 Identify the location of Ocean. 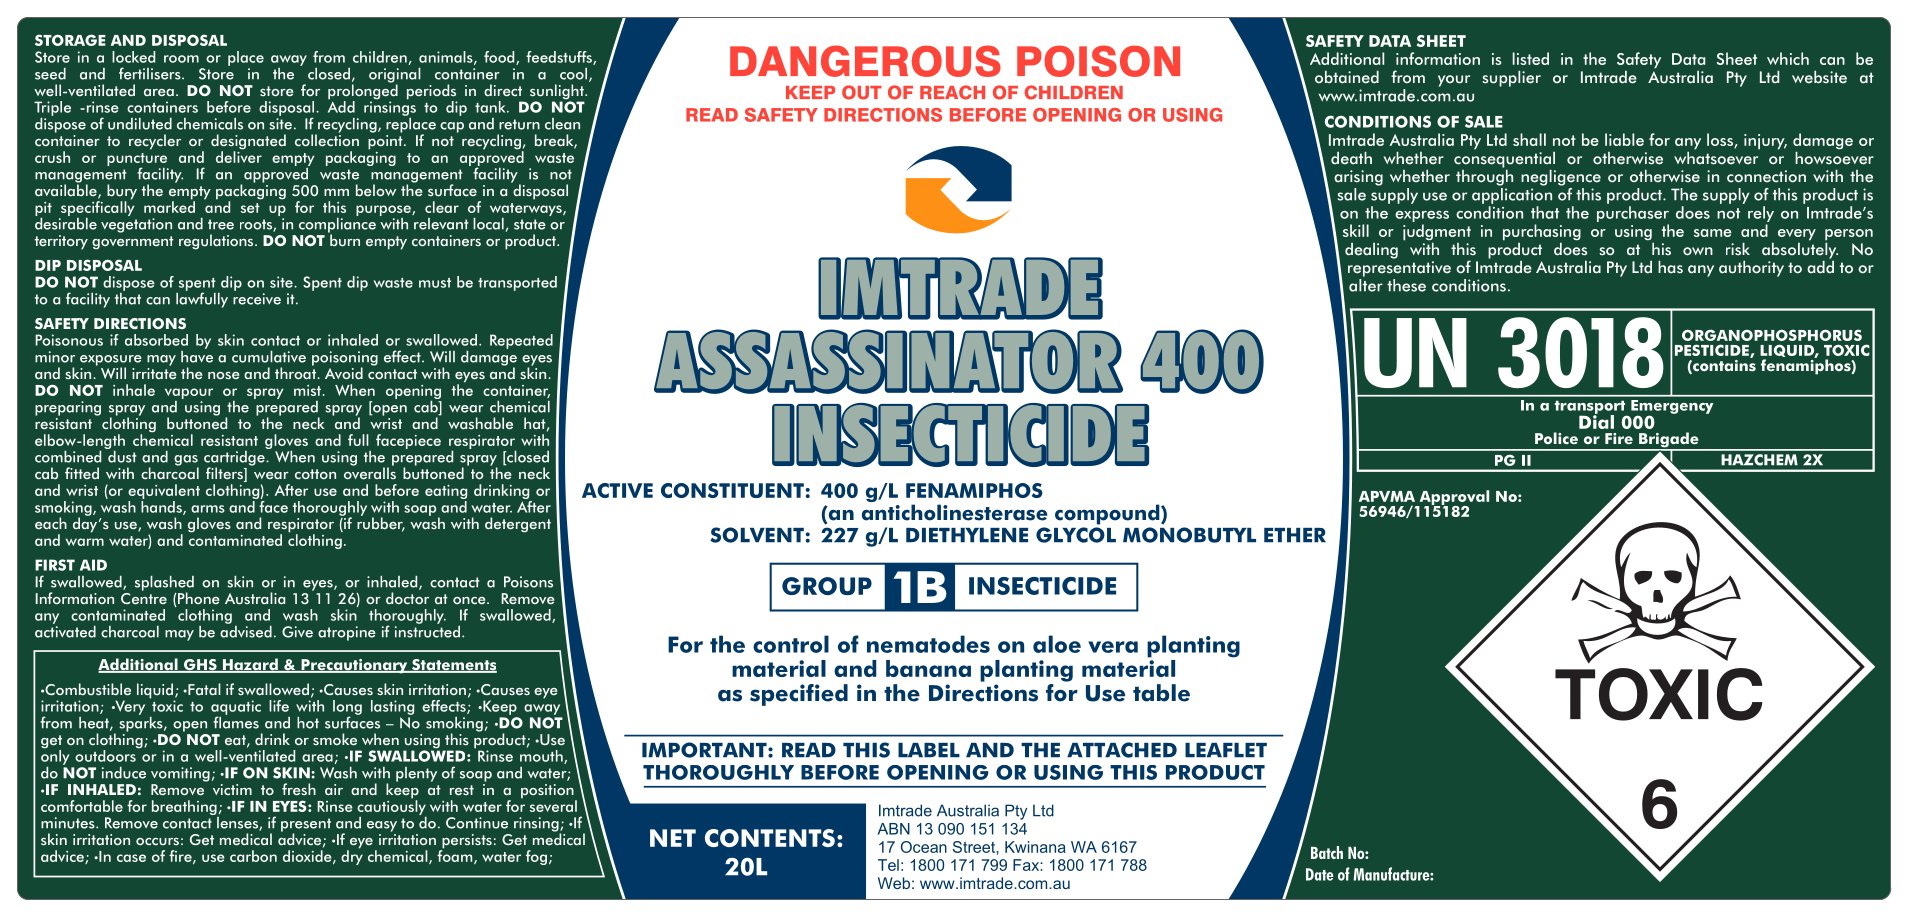
(924, 847).
